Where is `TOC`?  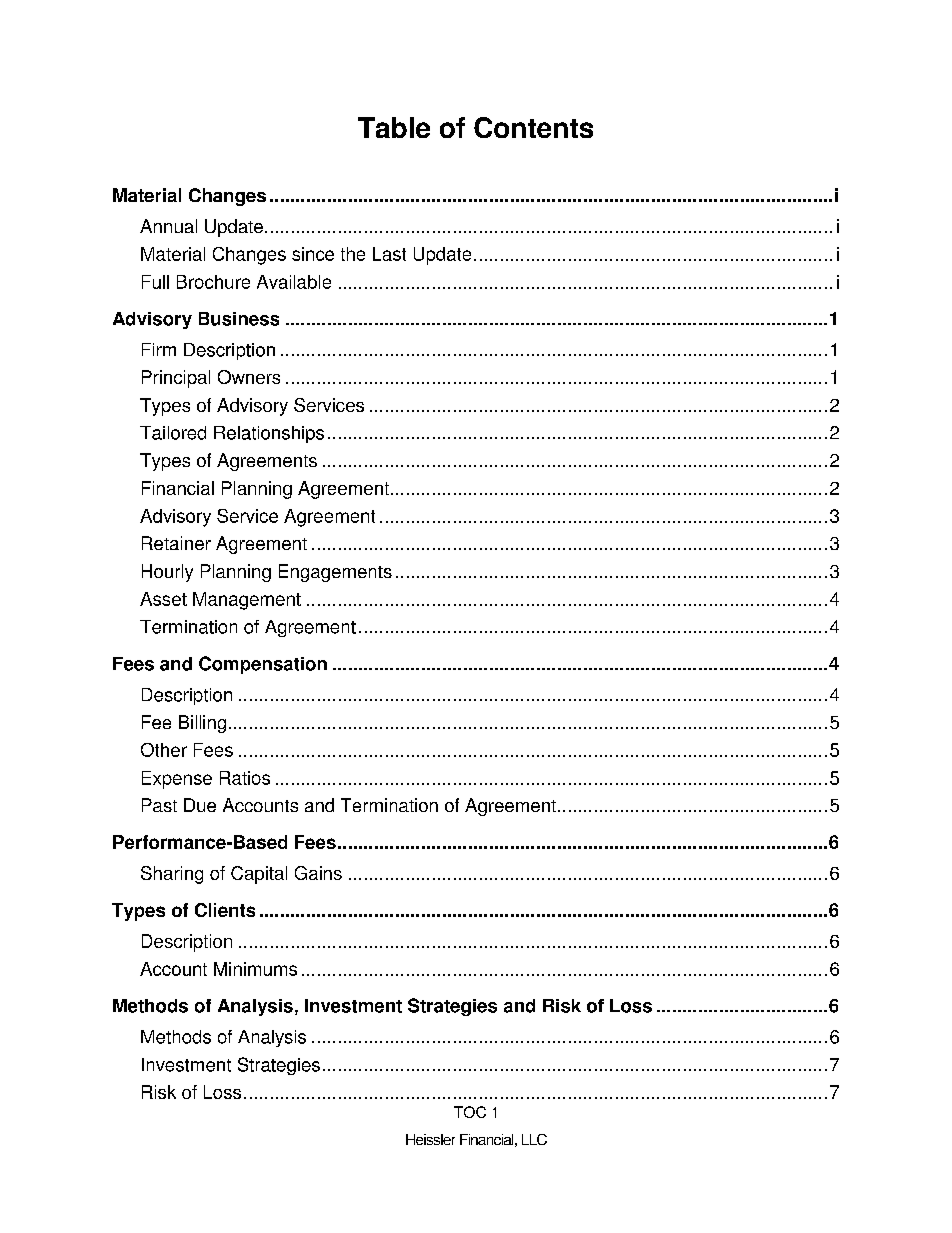
TOC is located at coordinates (470, 1112).
